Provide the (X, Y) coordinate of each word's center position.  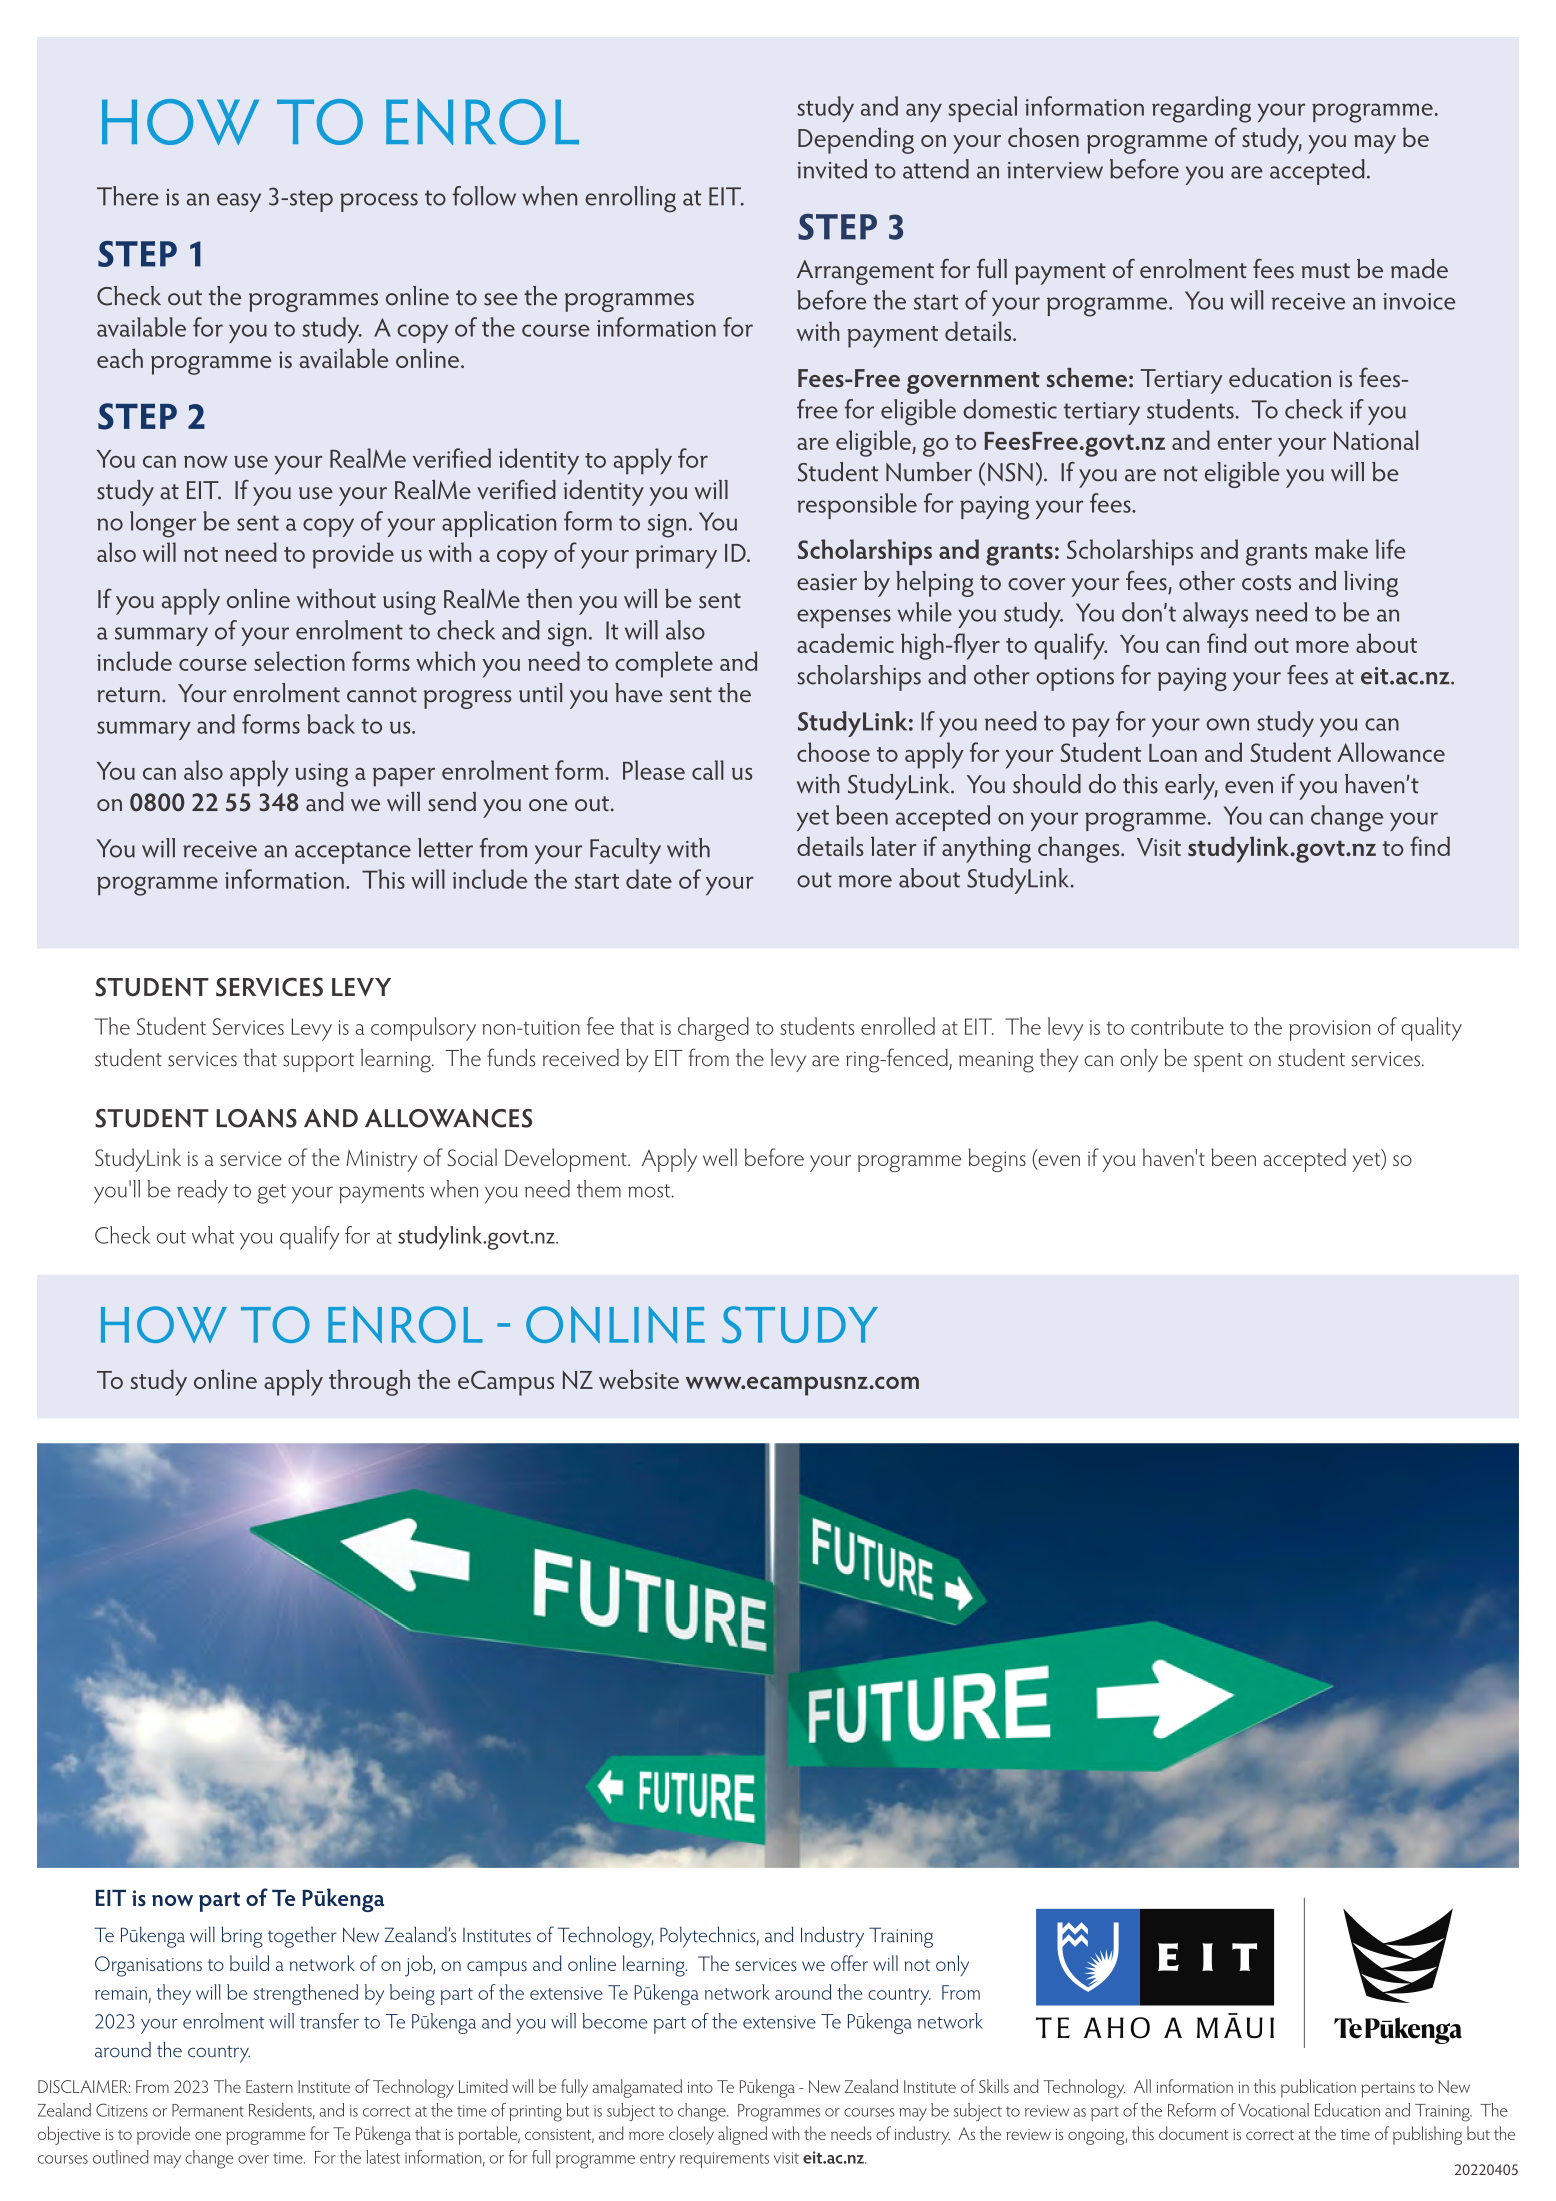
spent (1218, 1062)
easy (239, 202)
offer (849, 1963)
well (720, 1157)
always (1215, 615)
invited (832, 169)
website (639, 1379)
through (369, 1382)
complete (664, 664)
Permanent (208, 2110)
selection (299, 661)
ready (202, 1192)
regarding (1201, 109)
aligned (742, 2135)
